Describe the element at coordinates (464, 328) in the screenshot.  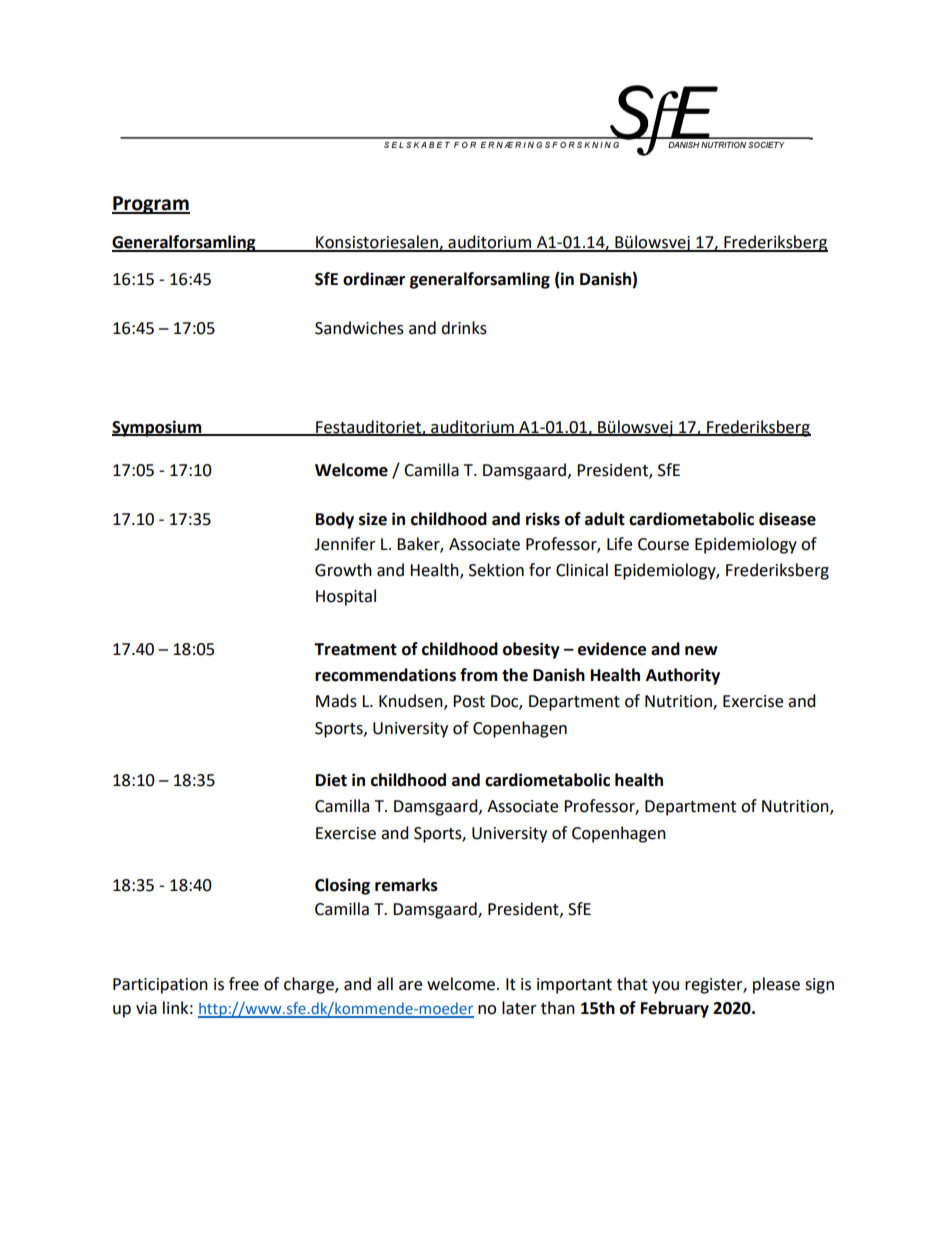
I see `drinks` at that location.
